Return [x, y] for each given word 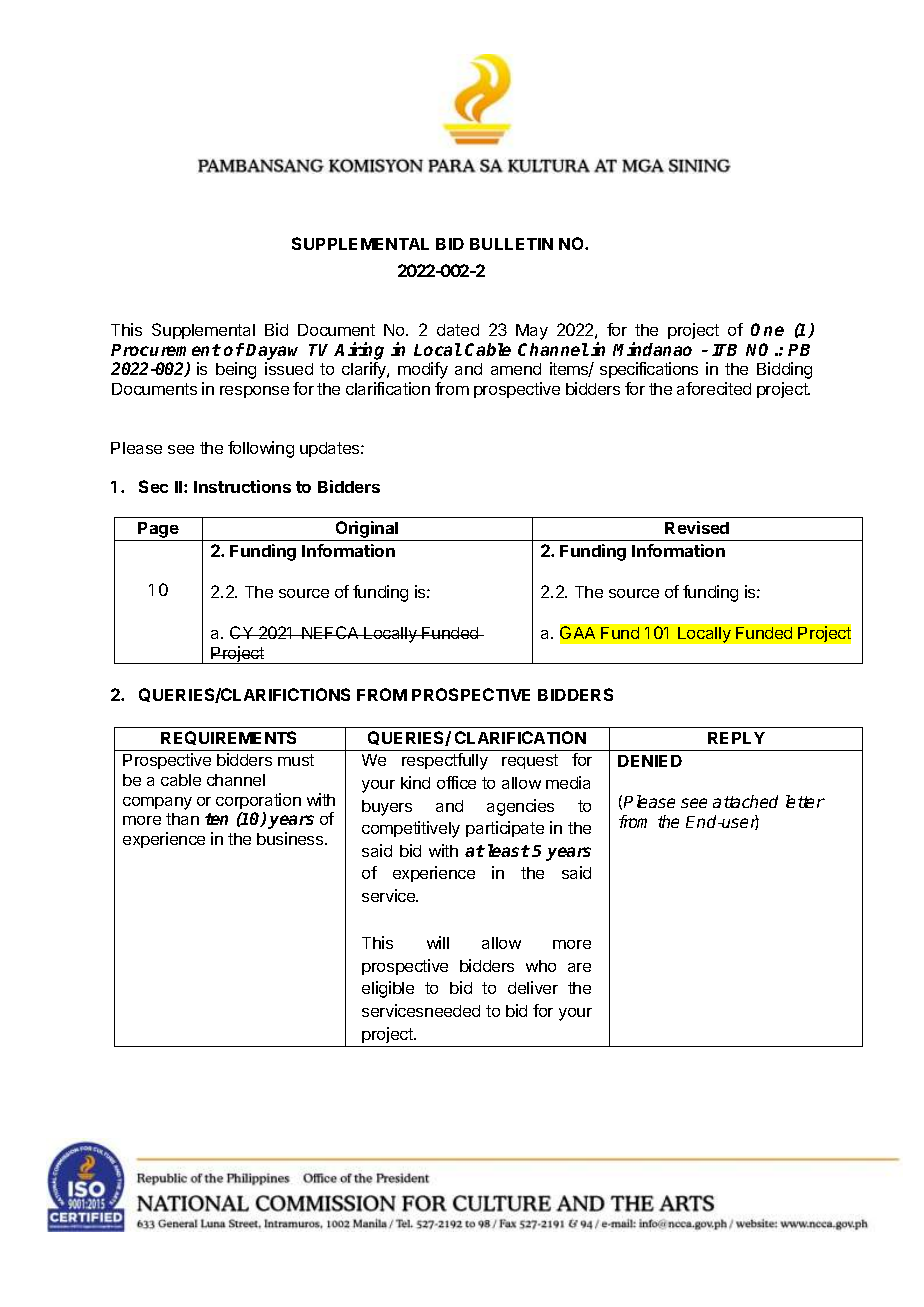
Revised [697, 527]
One [767, 329]
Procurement [166, 350]
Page [159, 531]
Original [367, 531]
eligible [388, 989]
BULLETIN [511, 244]
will [438, 942]
